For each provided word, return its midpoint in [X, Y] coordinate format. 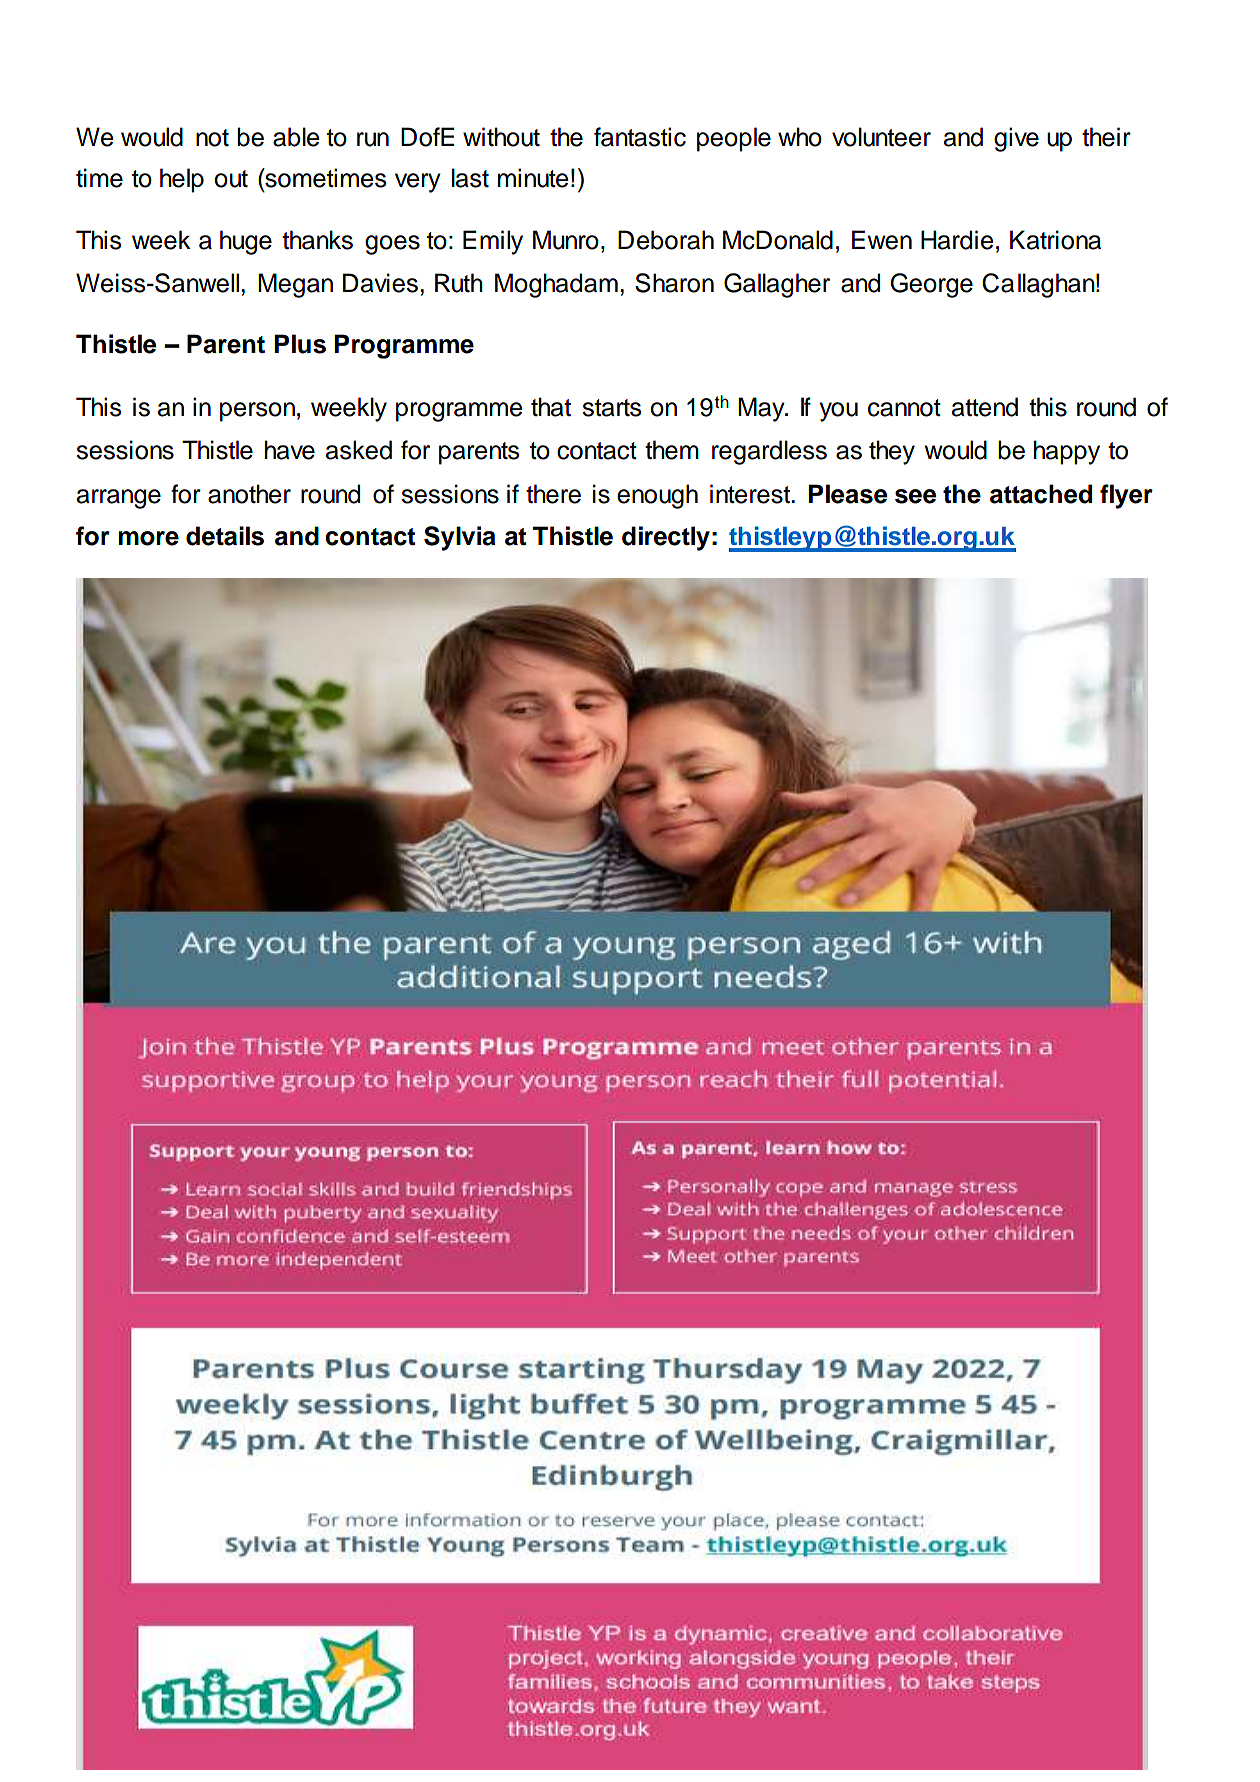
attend [985, 407]
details [225, 536]
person [257, 412]
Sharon [674, 283]
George [931, 285]
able [296, 137]
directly [666, 538]
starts [612, 408]
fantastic [640, 137]
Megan [295, 285]
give [1016, 139]
